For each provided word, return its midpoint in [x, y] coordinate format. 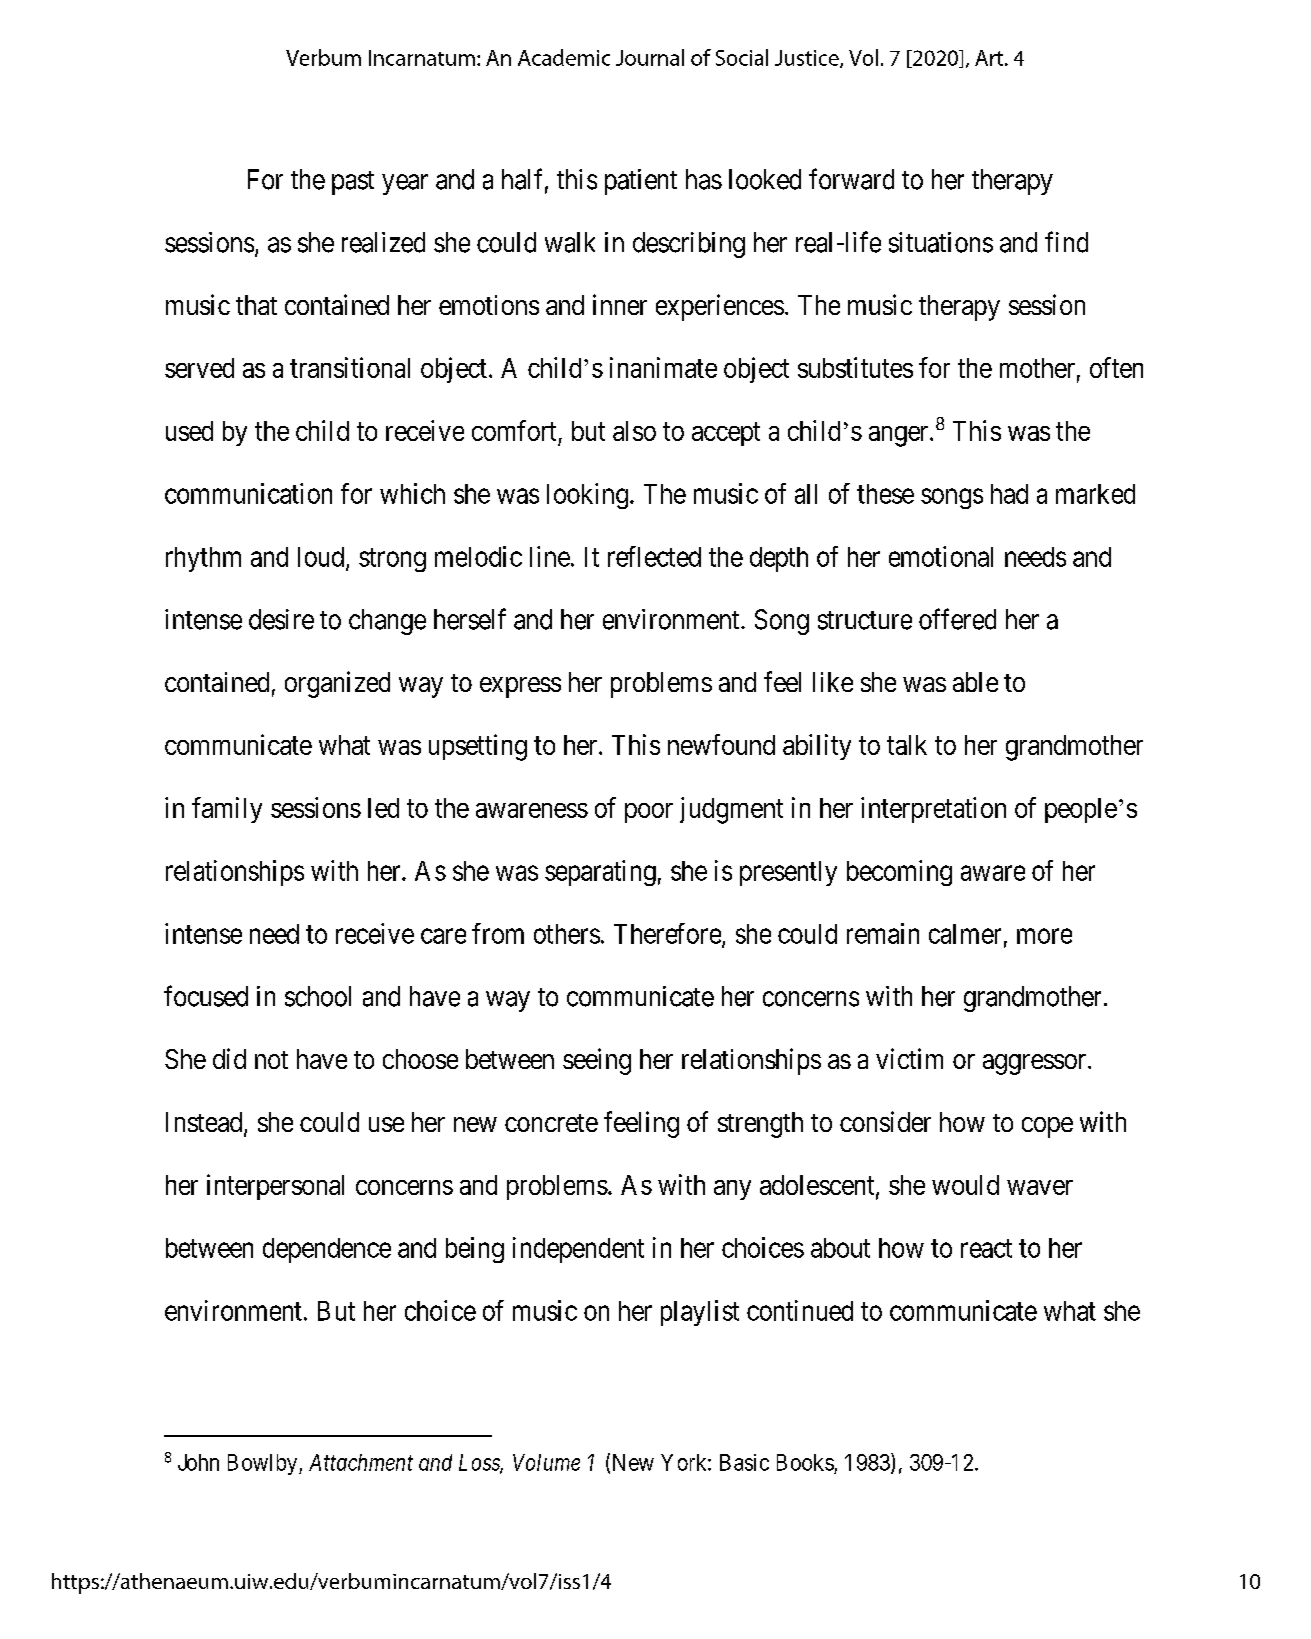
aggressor [1036, 1064]
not [271, 1060]
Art [990, 58]
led [383, 808]
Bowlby [264, 1464]
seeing [597, 1061]
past [353, 183]
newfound [721, 744]
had [1009, 494]
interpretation [933, 810]
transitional [350, 367]
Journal [650, 57]
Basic [744, 1462]
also [634, 431]
